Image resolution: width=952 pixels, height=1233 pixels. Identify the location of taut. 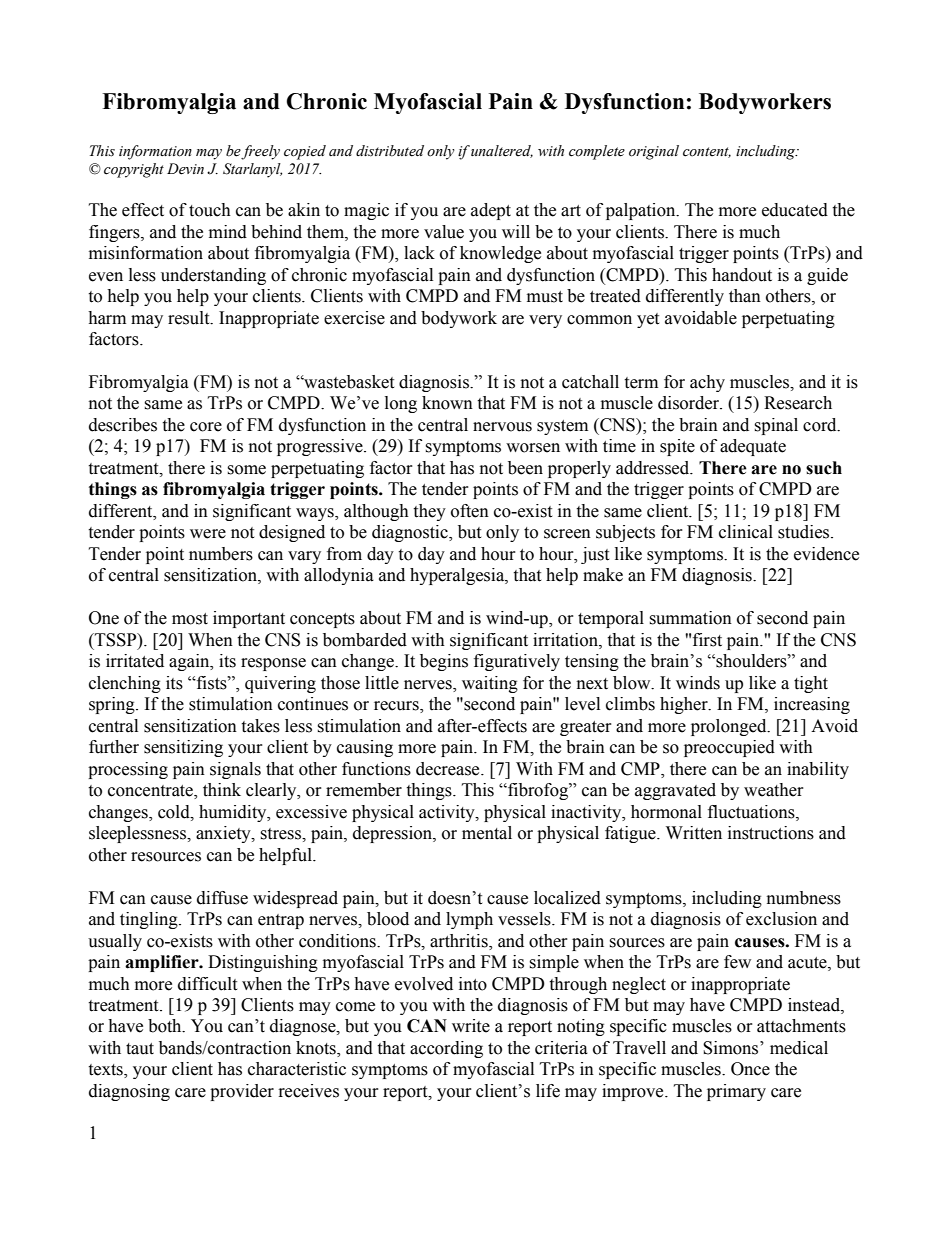
(140, 1049).
